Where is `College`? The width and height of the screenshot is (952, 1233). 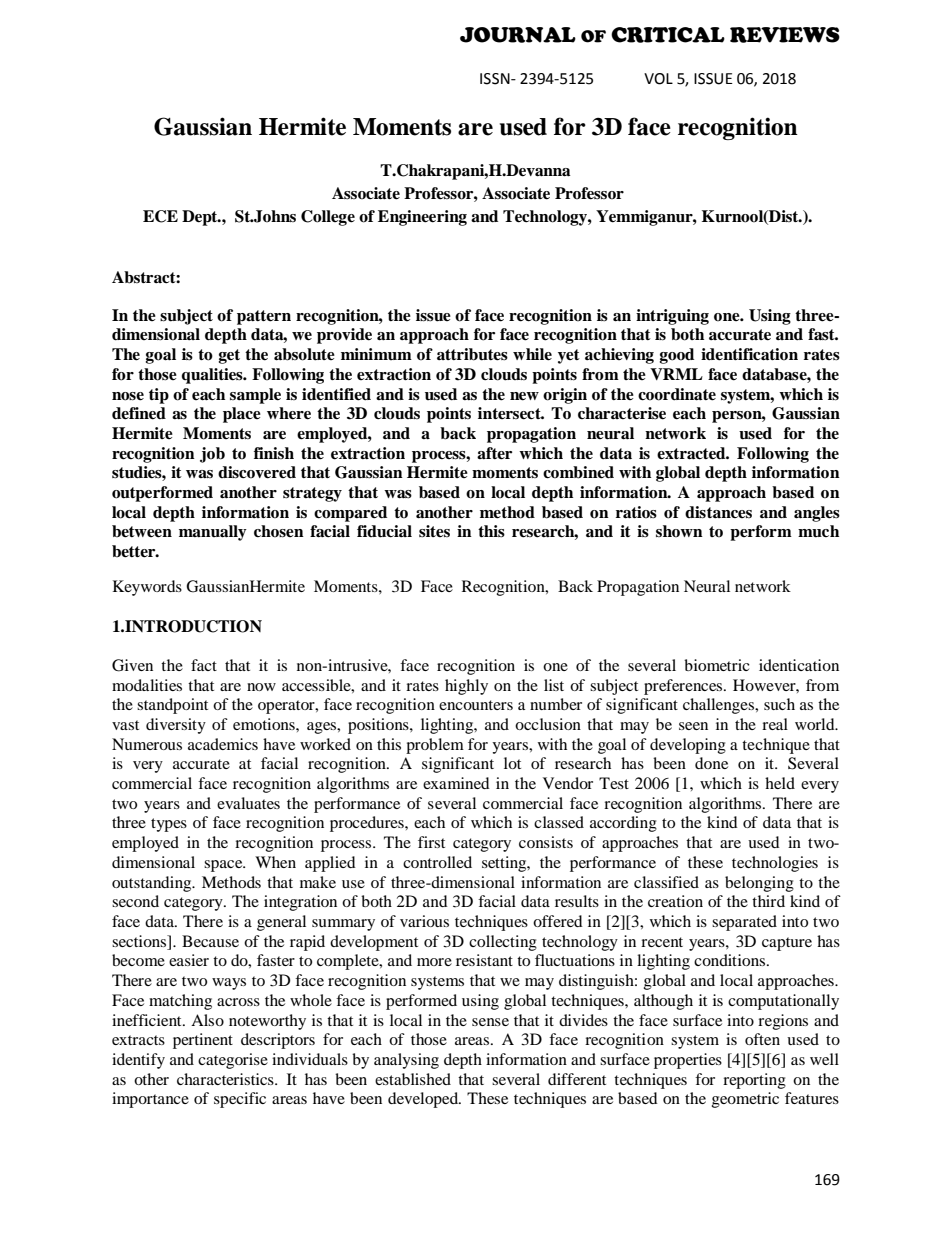 College is located at coordinates (328, 218).
